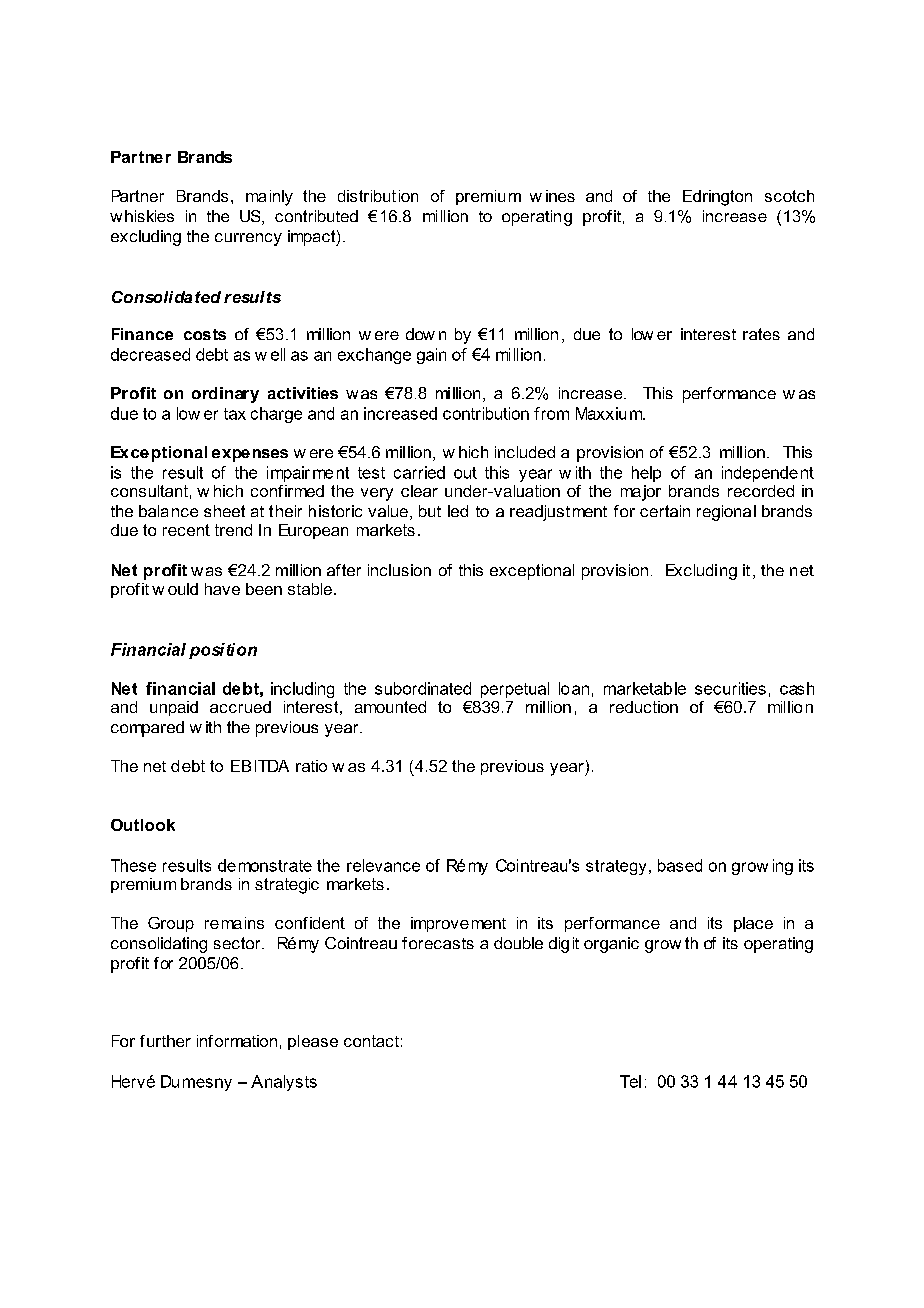 The image size is (924, 1308). I want to click on currency, so click(248, 239).
